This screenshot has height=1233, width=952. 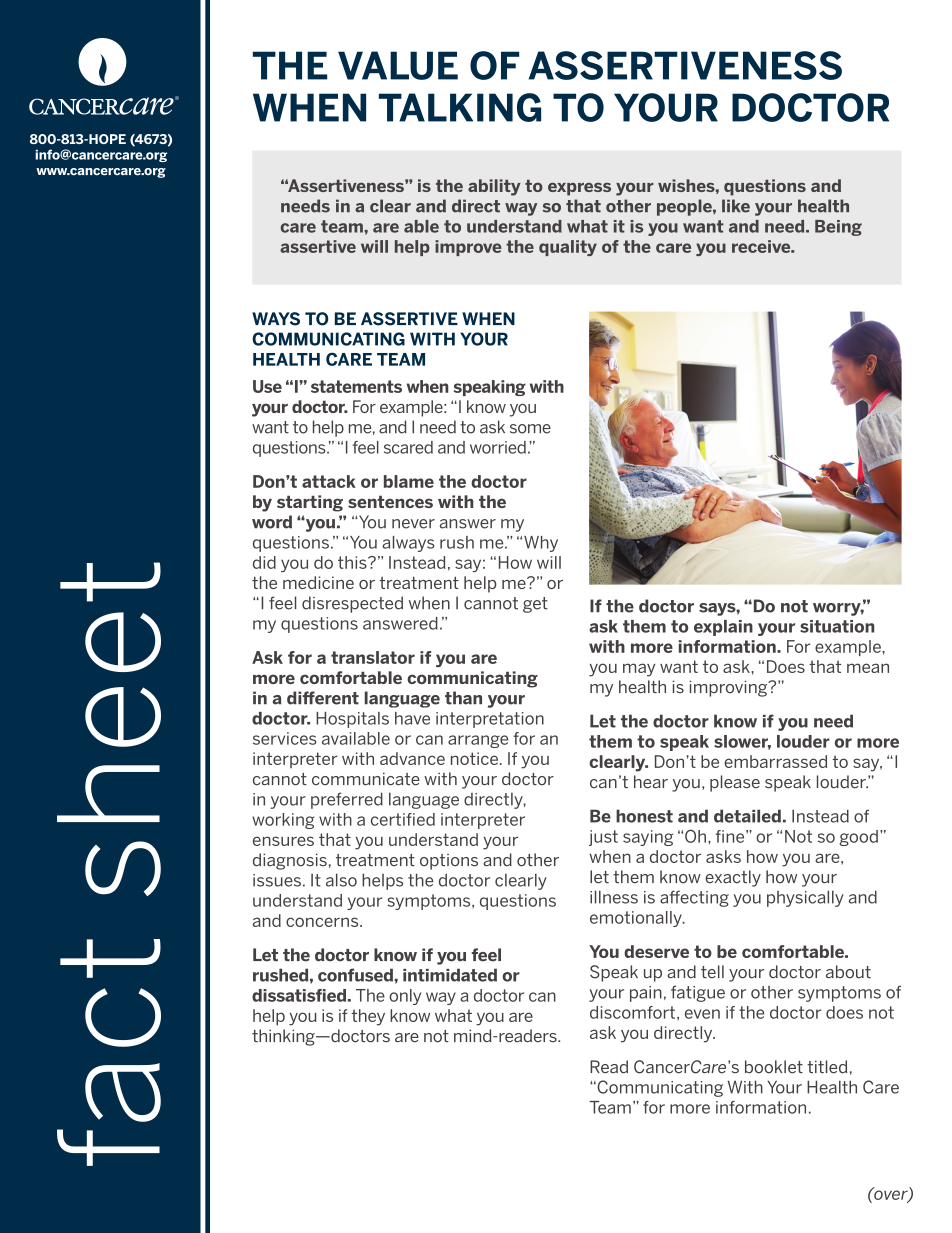 I want to click on VALUE, so click(x=398, y=65).
